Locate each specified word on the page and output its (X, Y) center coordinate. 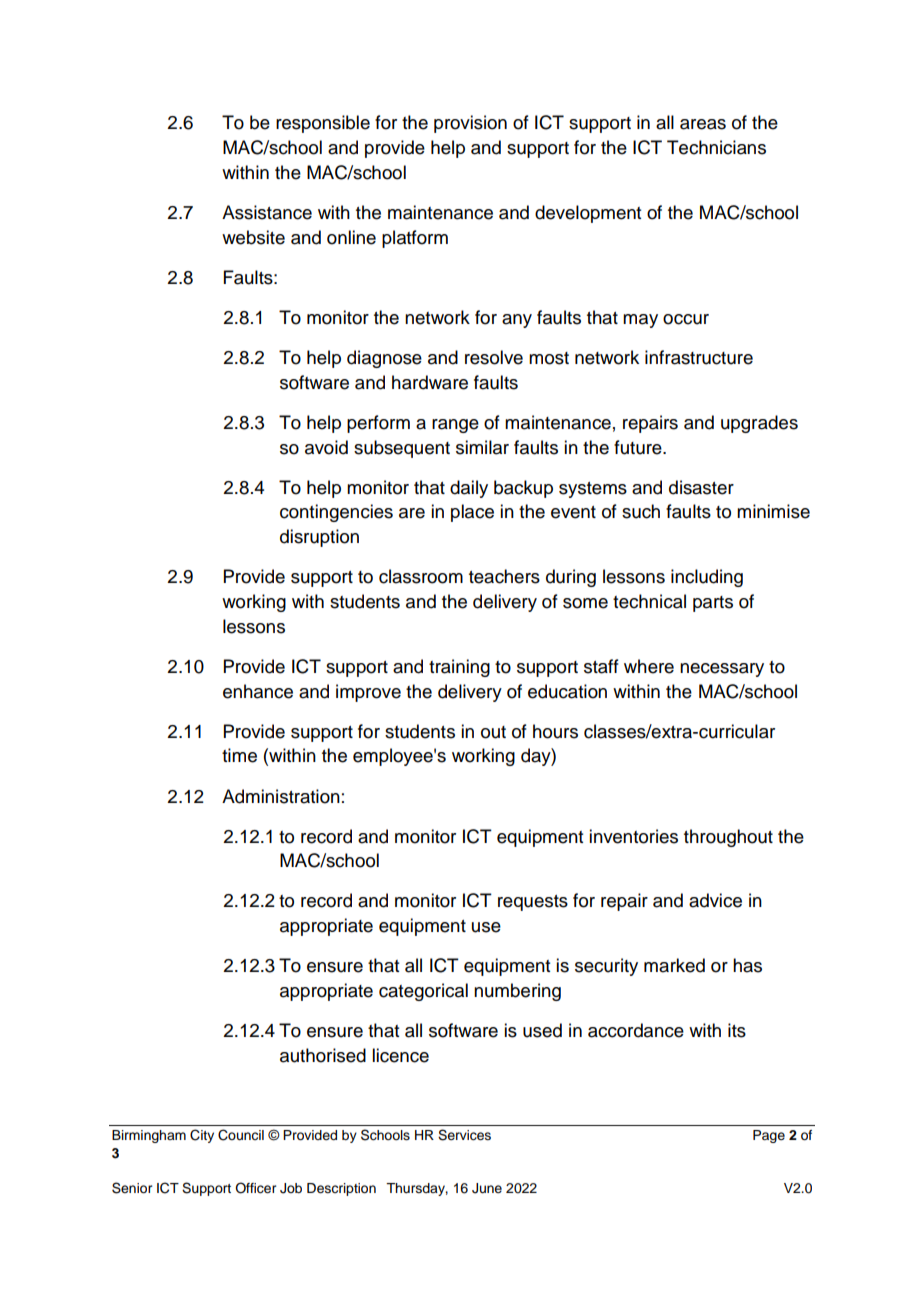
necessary (722, 670)
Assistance (267, 212)
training (459, 668)
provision (470, 124)
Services (464, 1135)
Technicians (716, 147)
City (202, 1136)
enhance (258, 691)
